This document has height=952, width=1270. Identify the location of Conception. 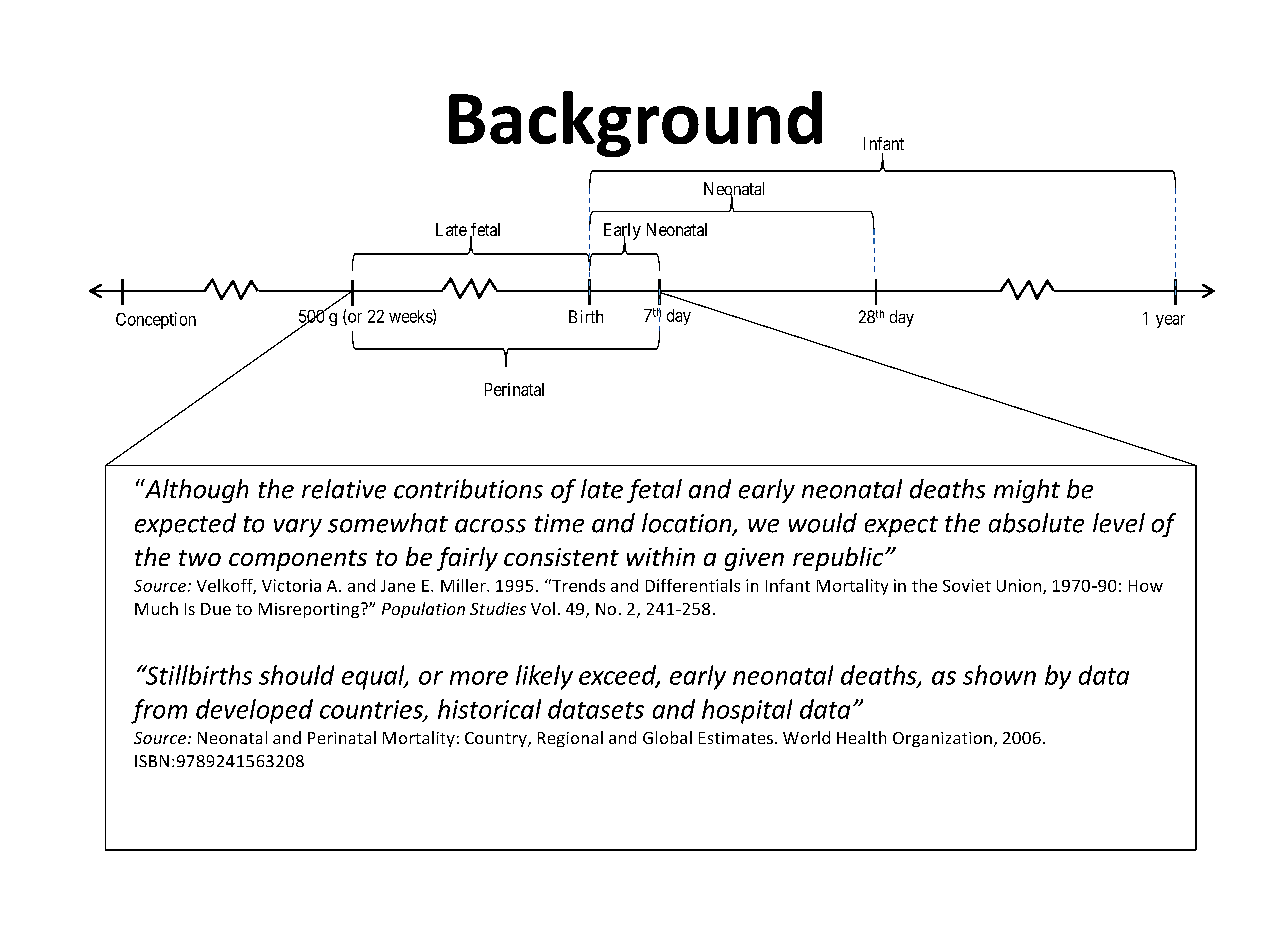
(156, 320).
